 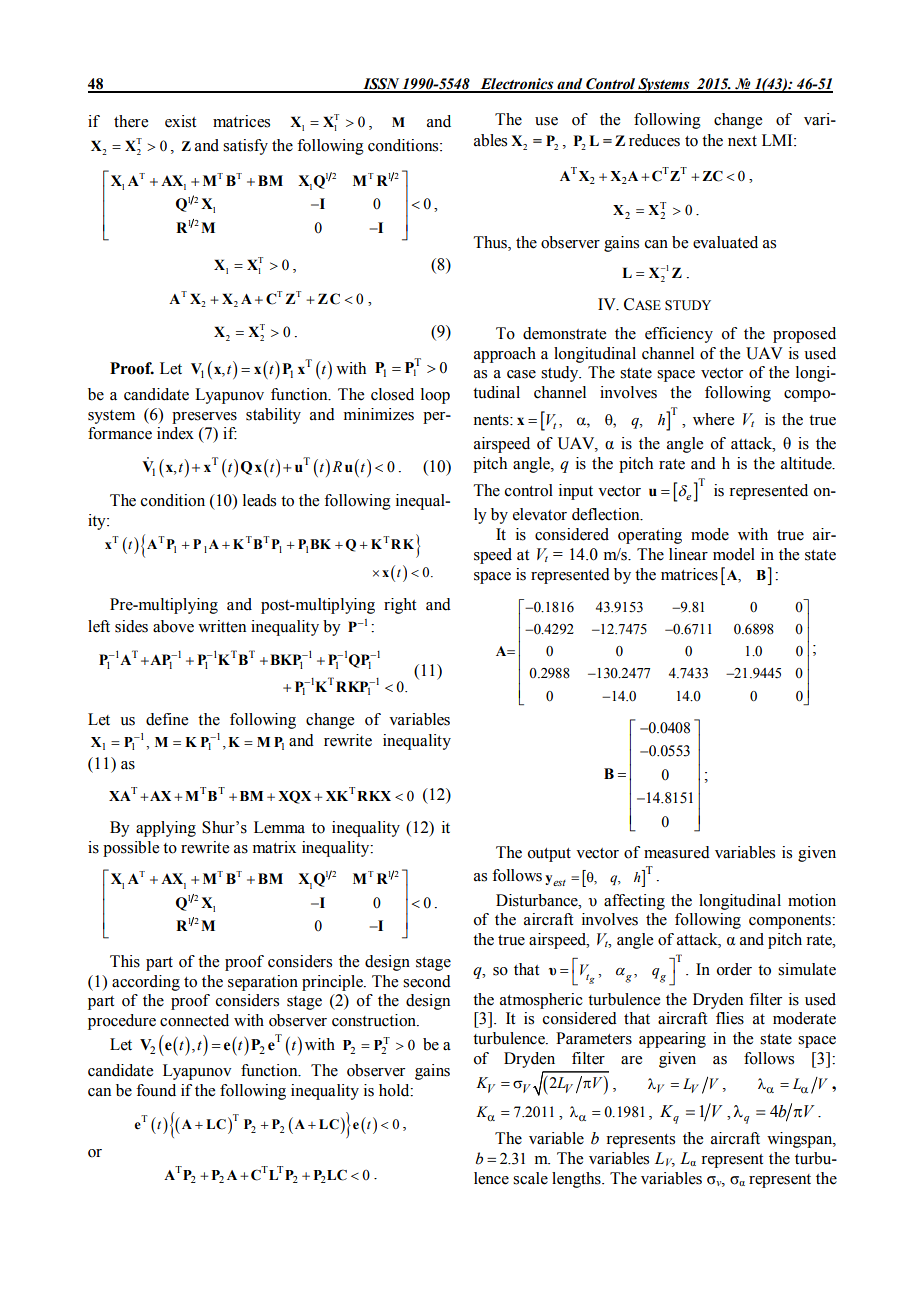 What do you see at coordinates (734, 969) in the document?
I see `order` at bounding box center [734, 969].
